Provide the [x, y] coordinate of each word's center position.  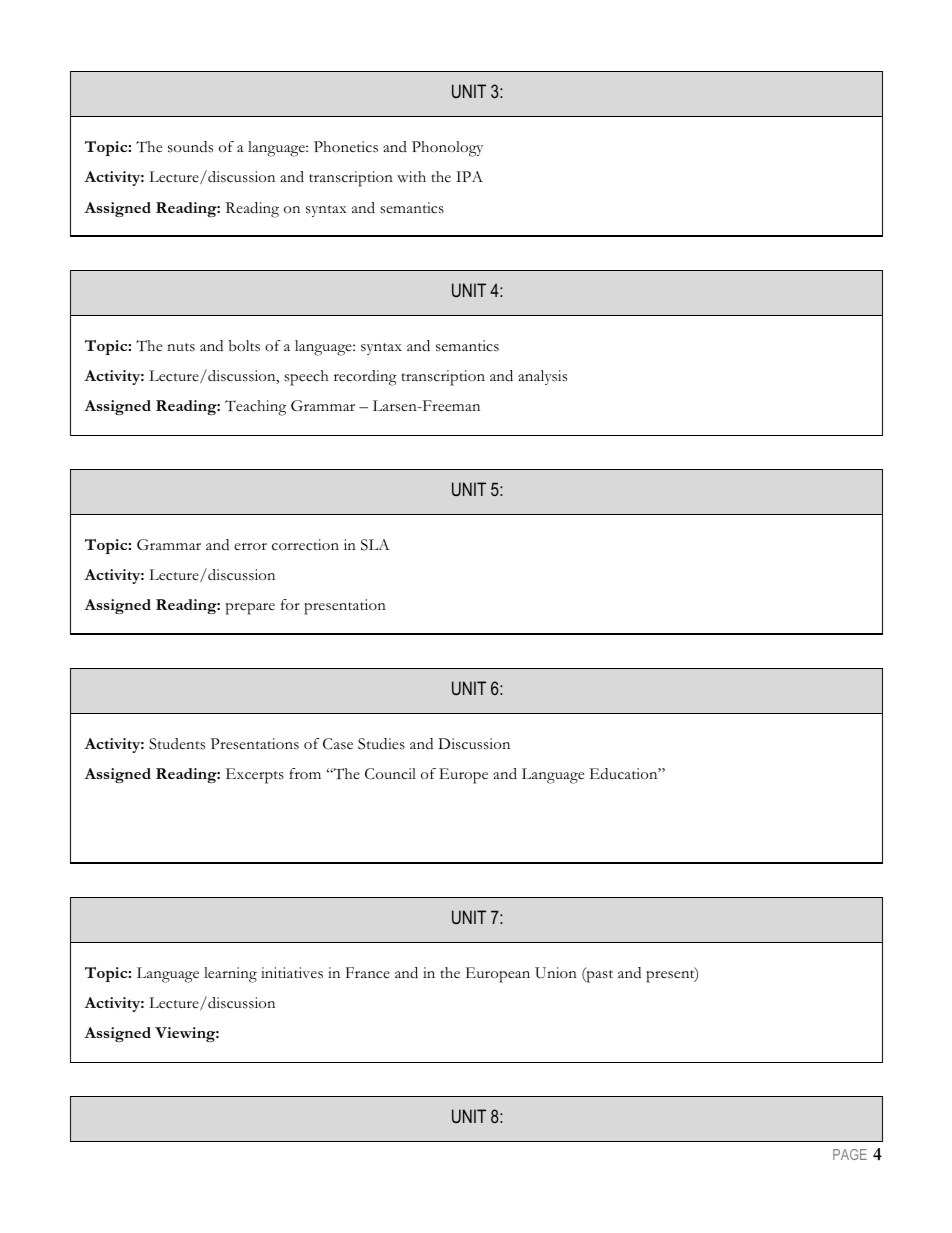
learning [230, 975]
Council [390, 774]
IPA [469, 176]
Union [556, 973]
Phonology [447, 149]
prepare [250, 609]
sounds [190, 147]
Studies [381, 744]
